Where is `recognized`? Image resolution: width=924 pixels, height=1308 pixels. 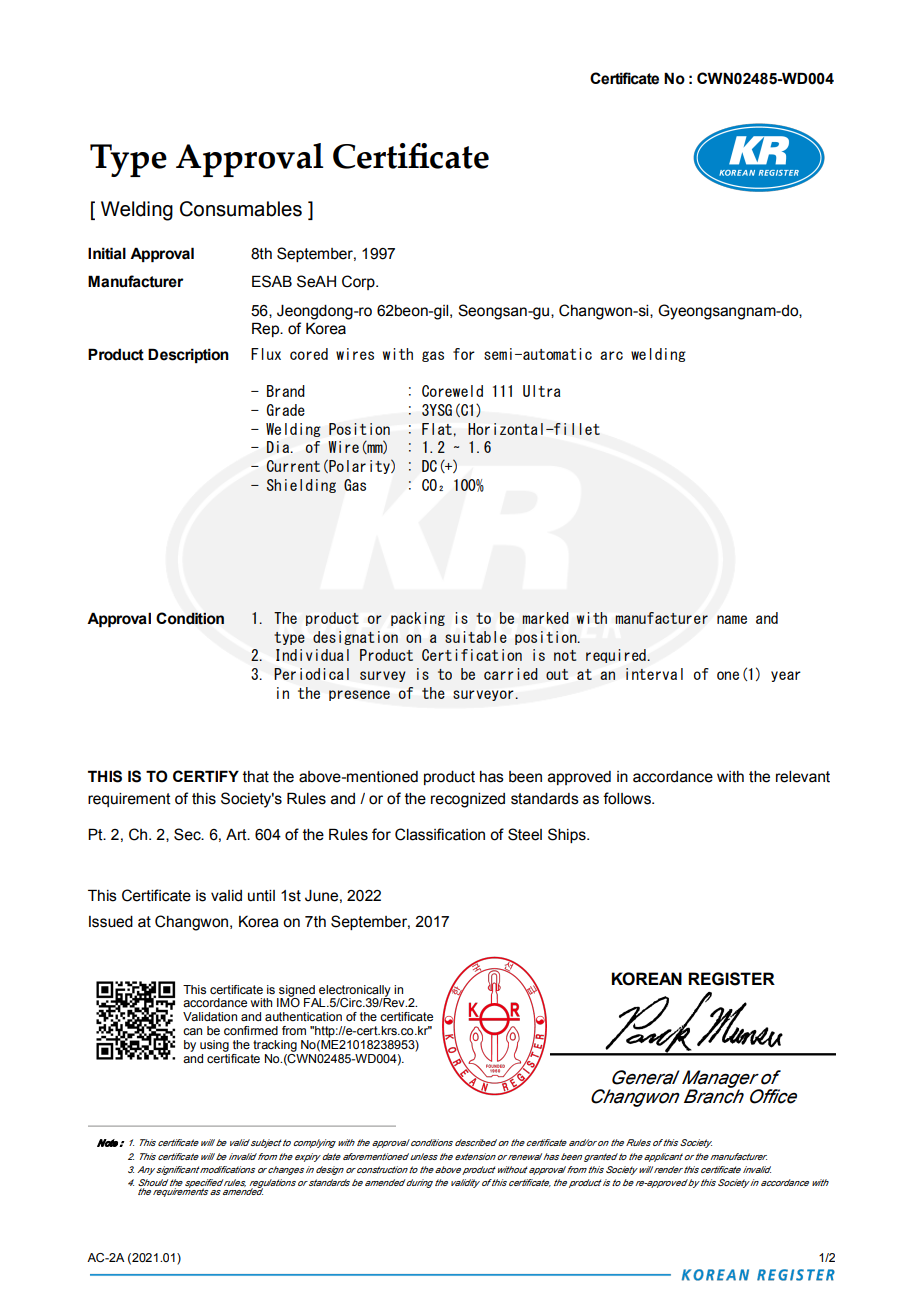 recognized is located at coordinates (468, 800).
